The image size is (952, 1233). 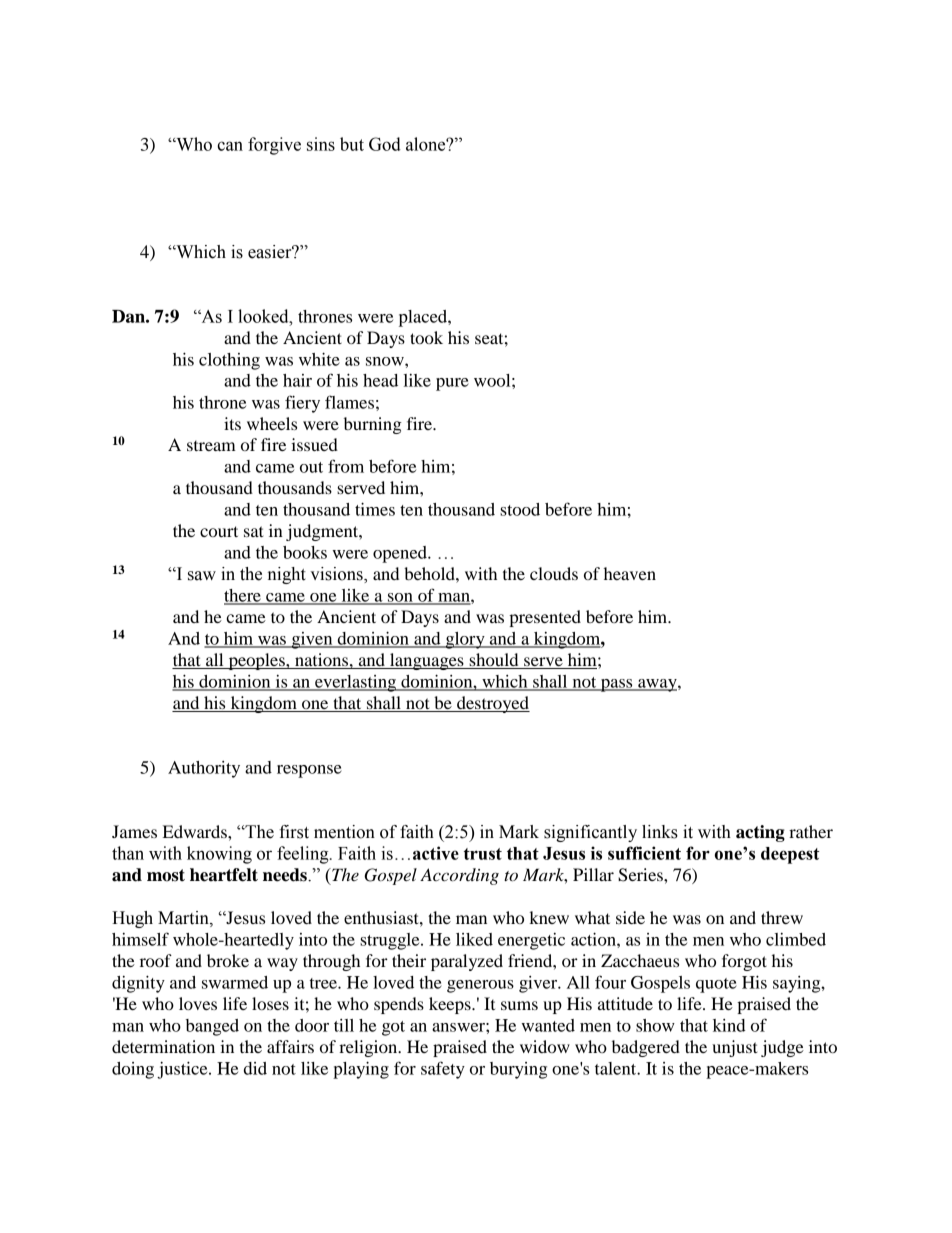 I want to click on heaven, so click(x=630, y=573).
